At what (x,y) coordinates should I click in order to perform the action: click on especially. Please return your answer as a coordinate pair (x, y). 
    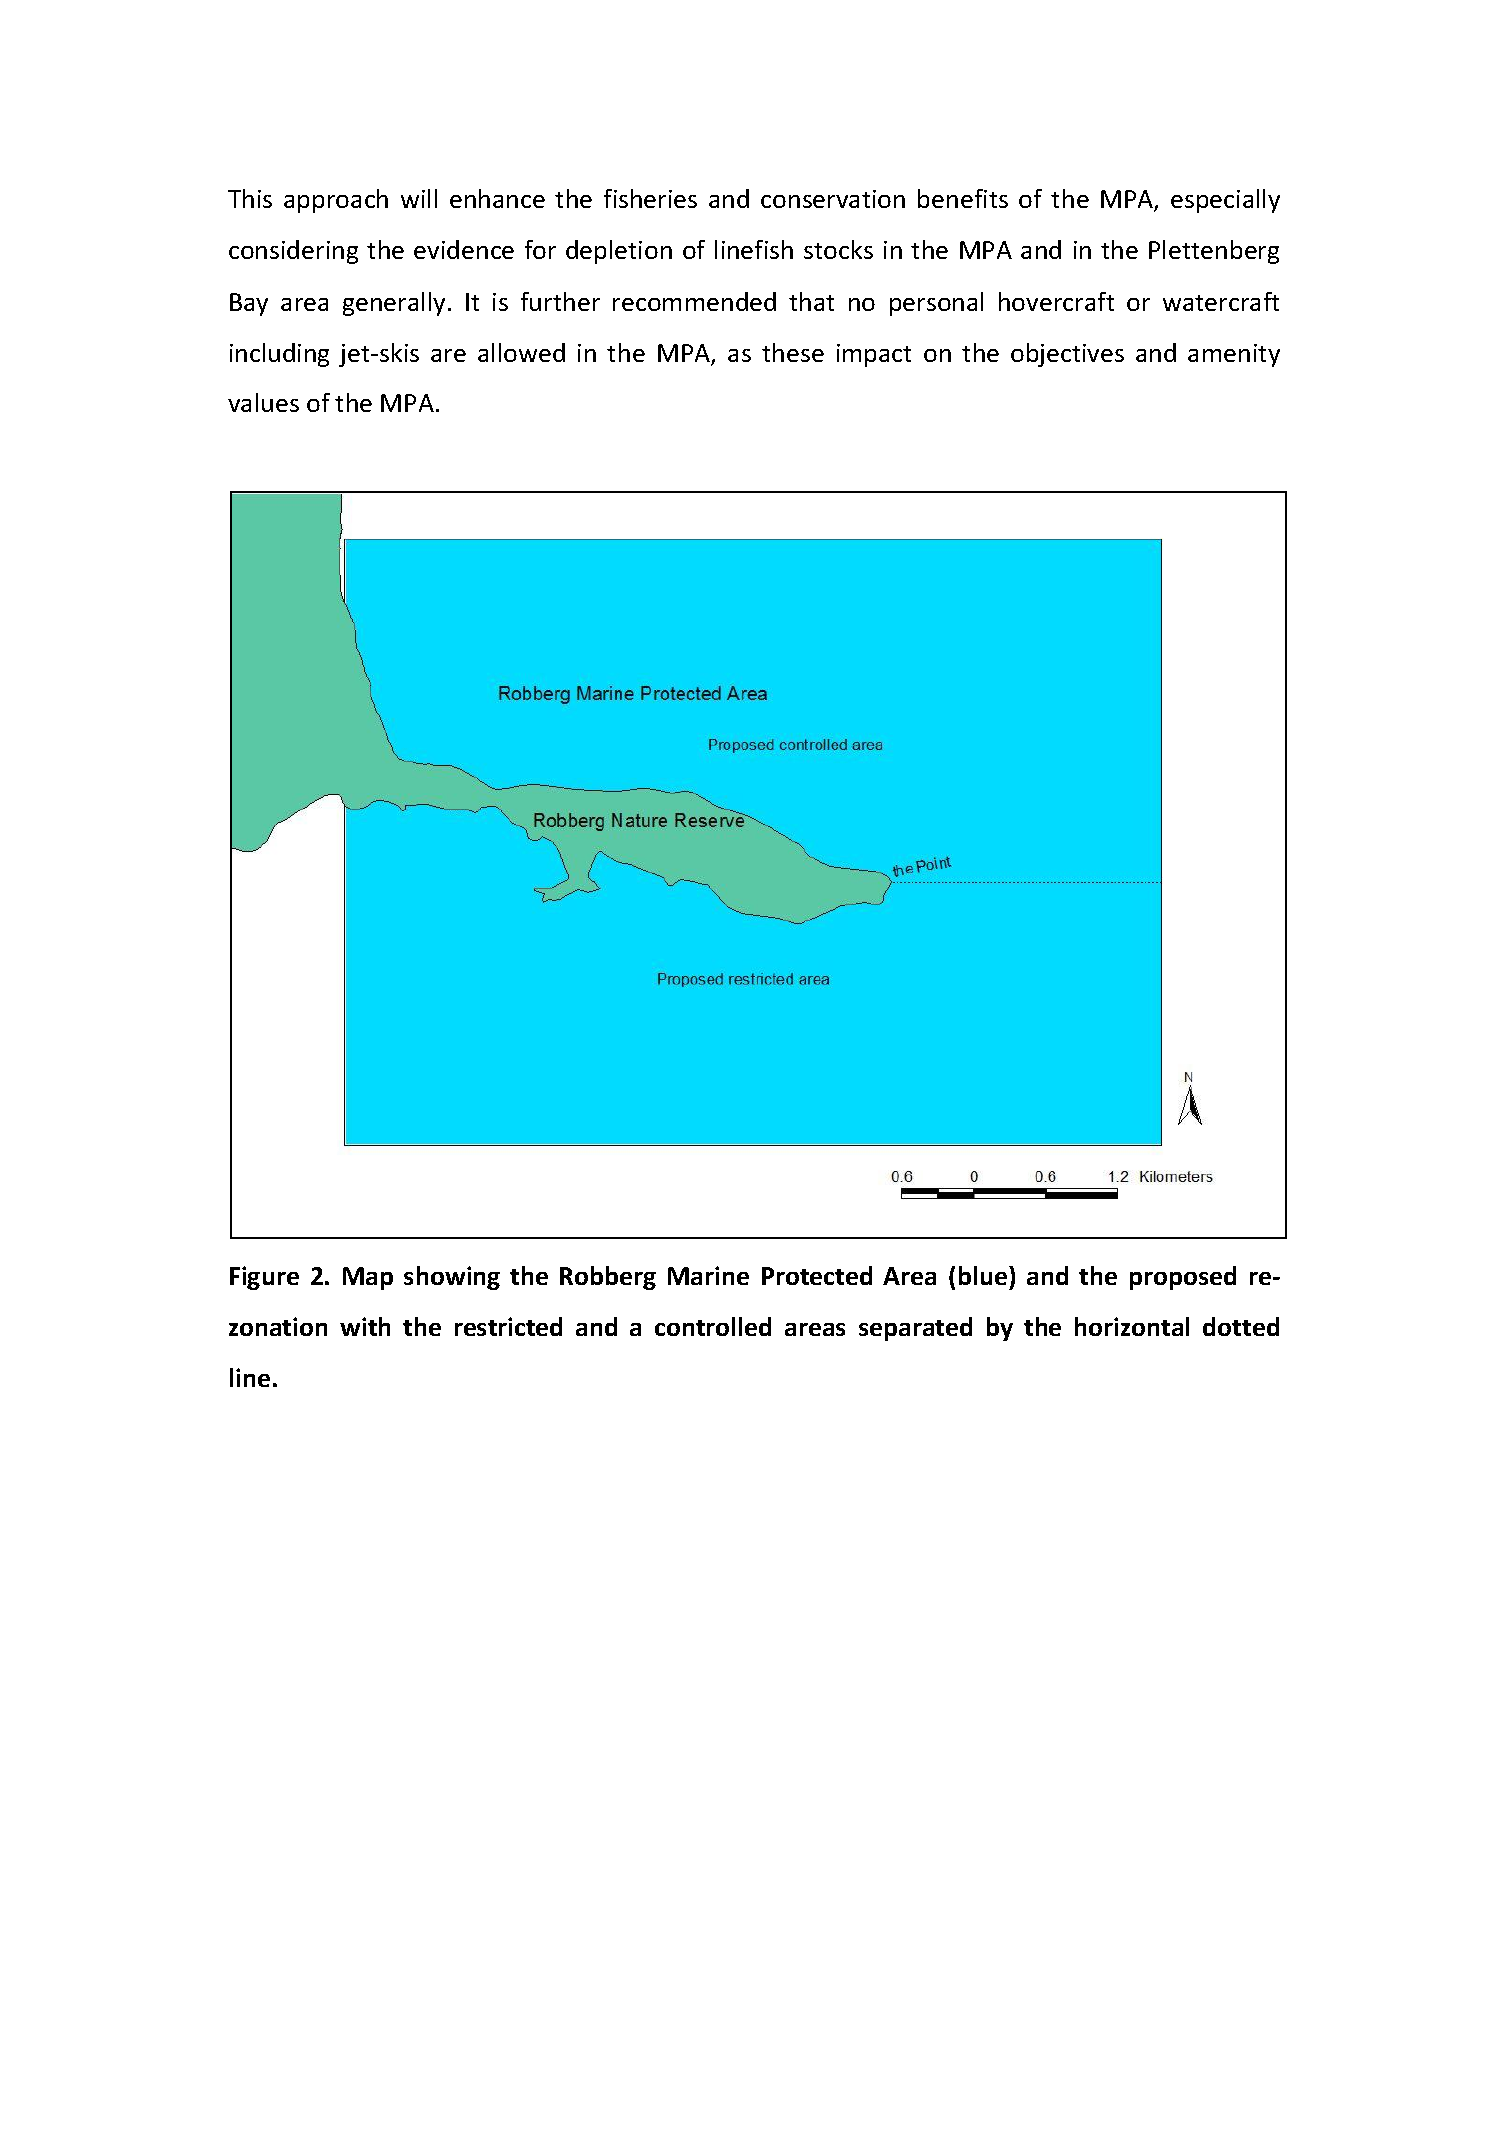
    Looking at the image, I should click on (1225, 201).
